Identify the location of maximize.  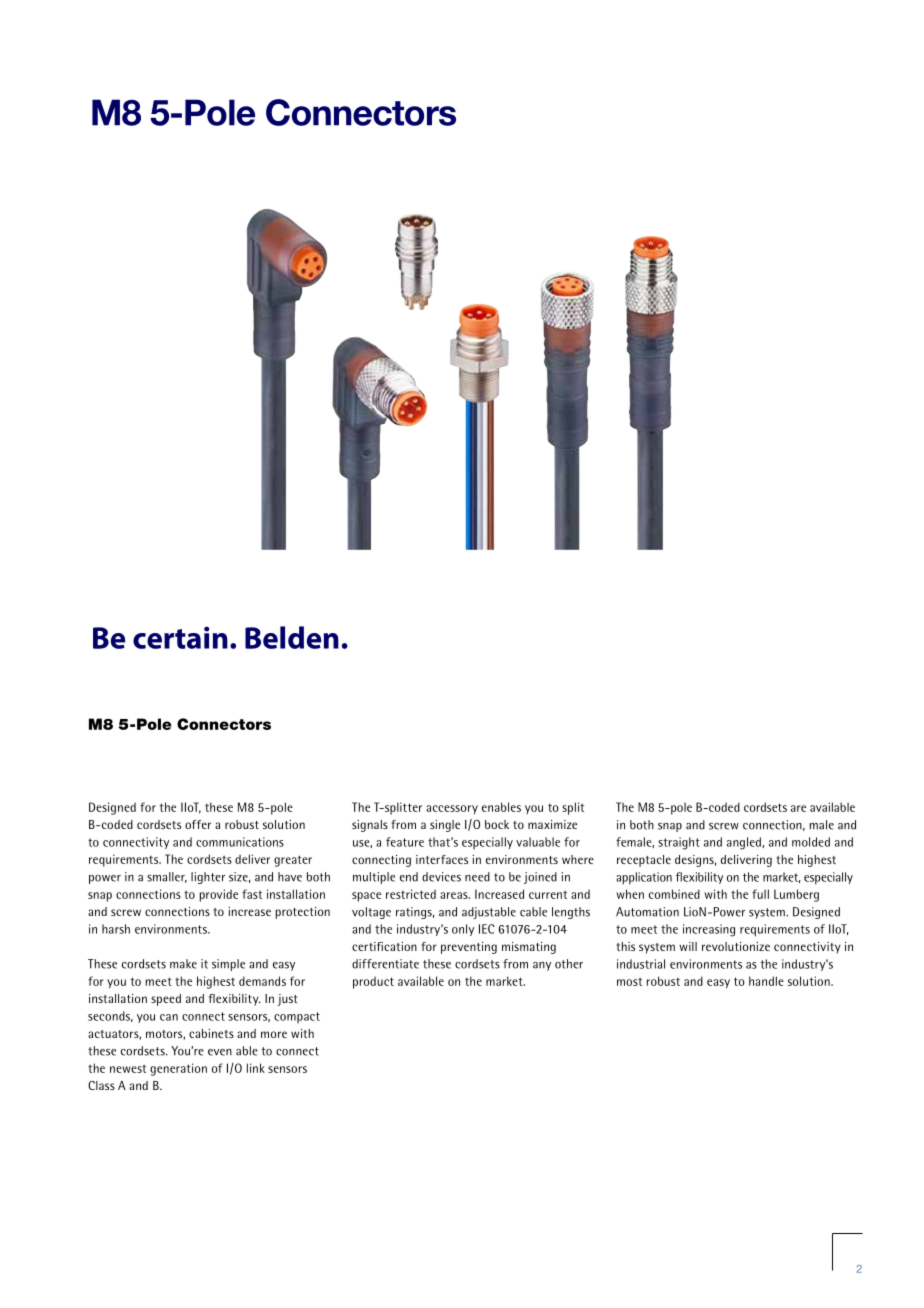
(552, 824).
